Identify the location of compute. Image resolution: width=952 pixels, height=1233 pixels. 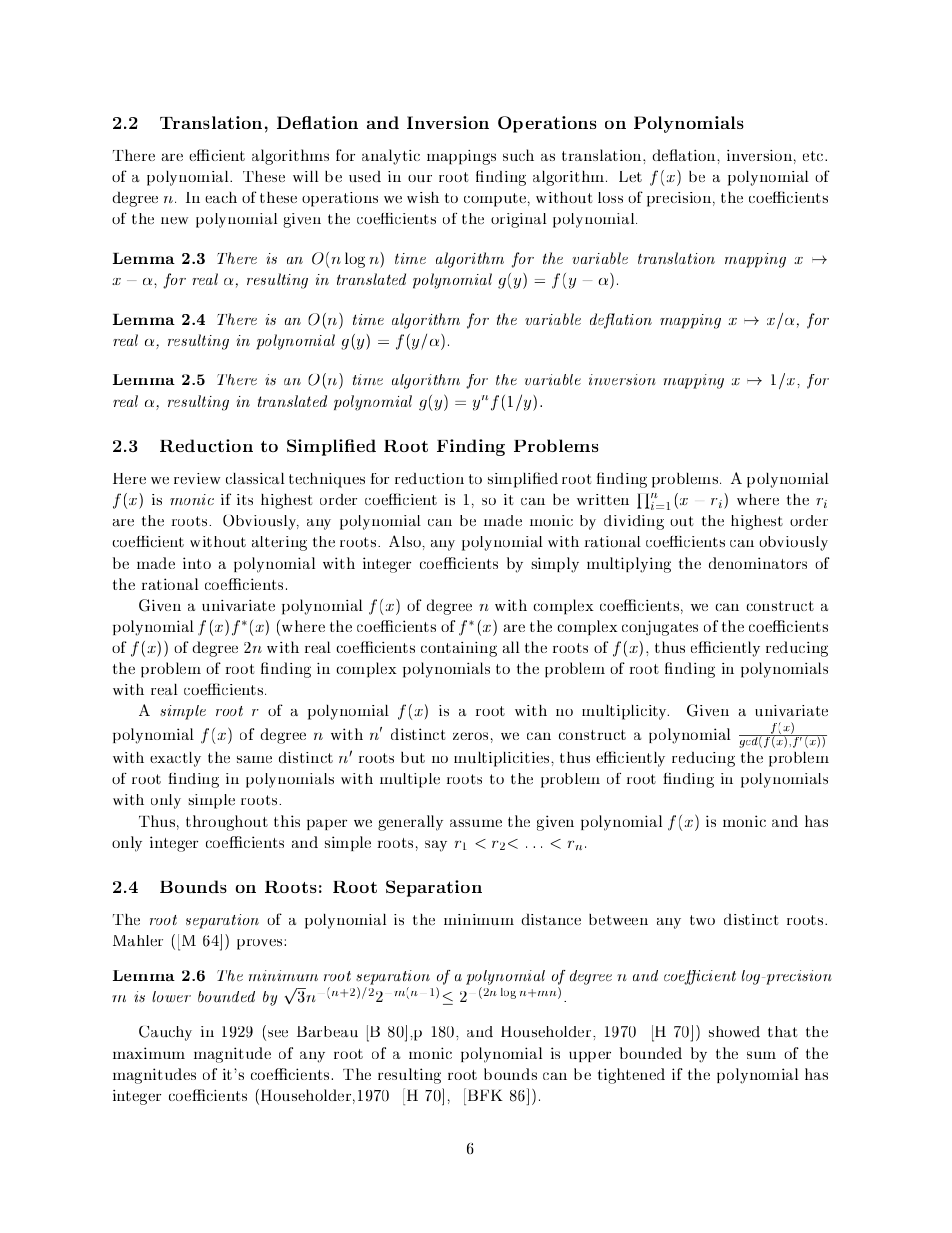
(495, 200).
